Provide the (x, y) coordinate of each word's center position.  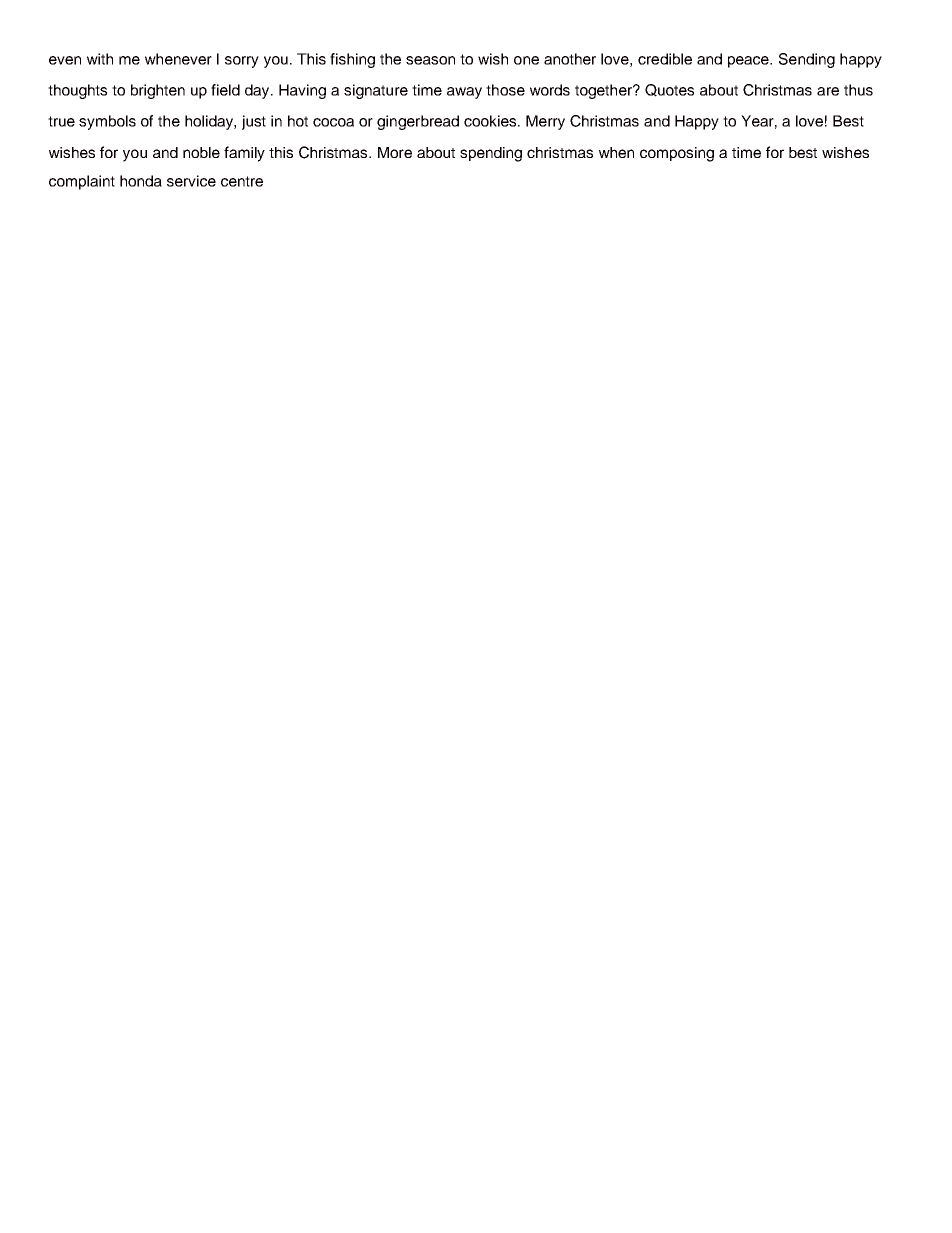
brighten (158, 91)
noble (201, 152)
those (505, 90)
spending (491, 154)
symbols (107, 122)
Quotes (669, 90)
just (254, 122)
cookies (491, 121)
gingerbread (418, 122)
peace (749, 62)
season (430, 60)
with (100, 59)
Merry (545, 122)
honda (141, 181)
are (828, 91)
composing (677, 154)
